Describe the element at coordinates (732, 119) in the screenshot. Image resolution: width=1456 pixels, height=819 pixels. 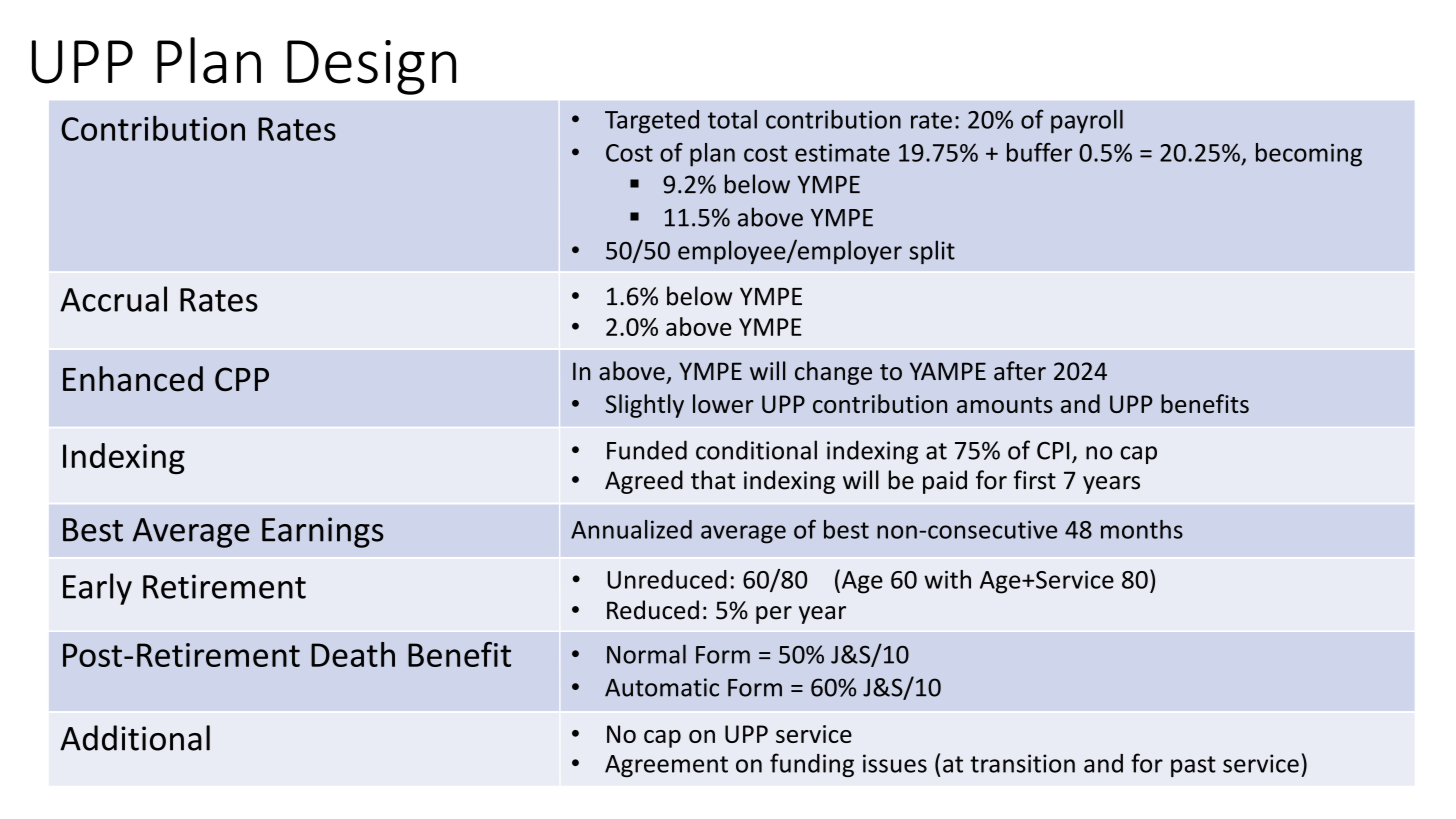
I see `total` at that location.
